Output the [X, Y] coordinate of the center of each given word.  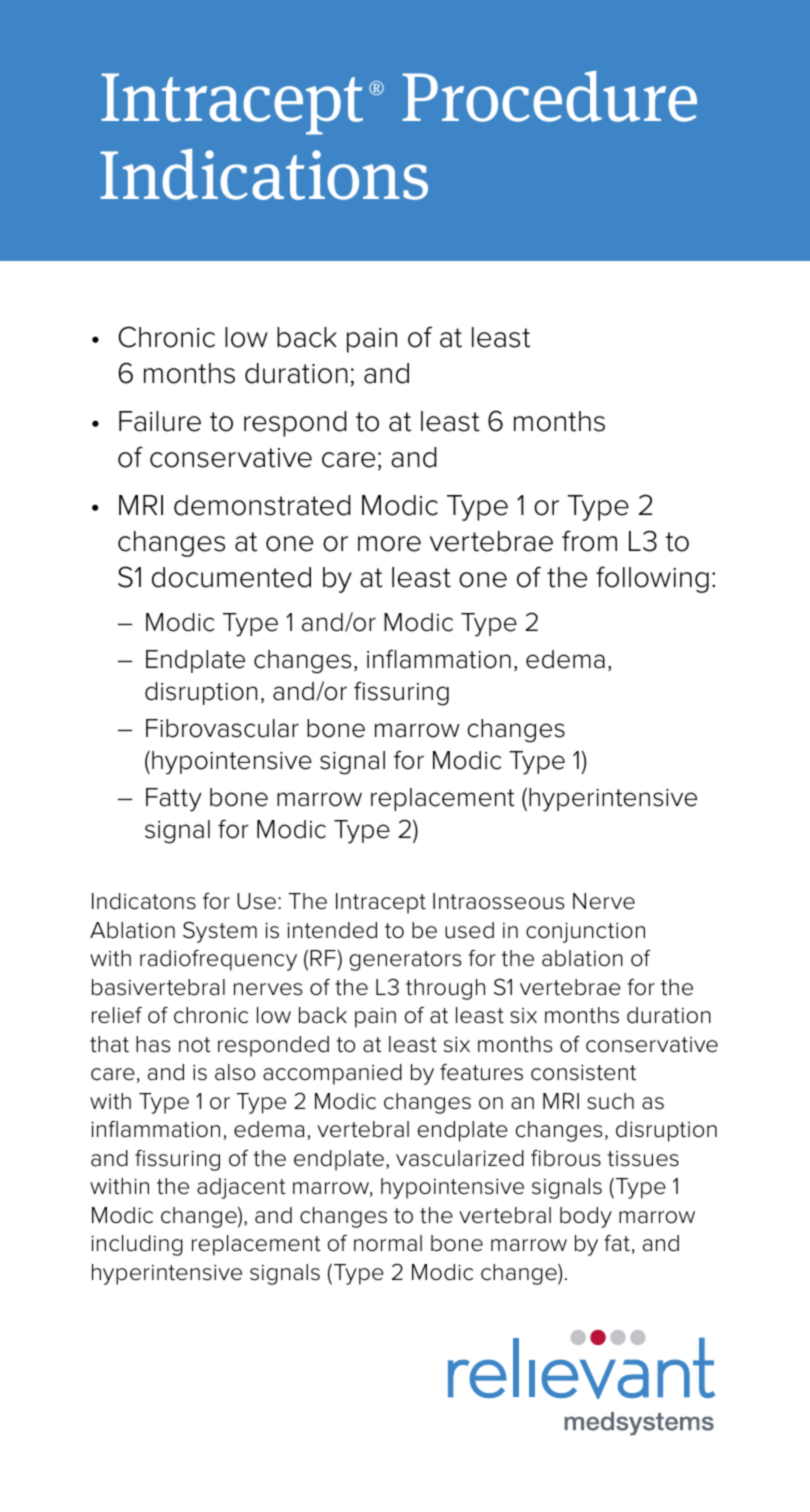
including [137, 1245]
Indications [264, 174]
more [389, 544]
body [586, 1217]
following [652, 579]
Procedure [549, 96]
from [589, 541]
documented [231, 577]
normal [388, 1243]
